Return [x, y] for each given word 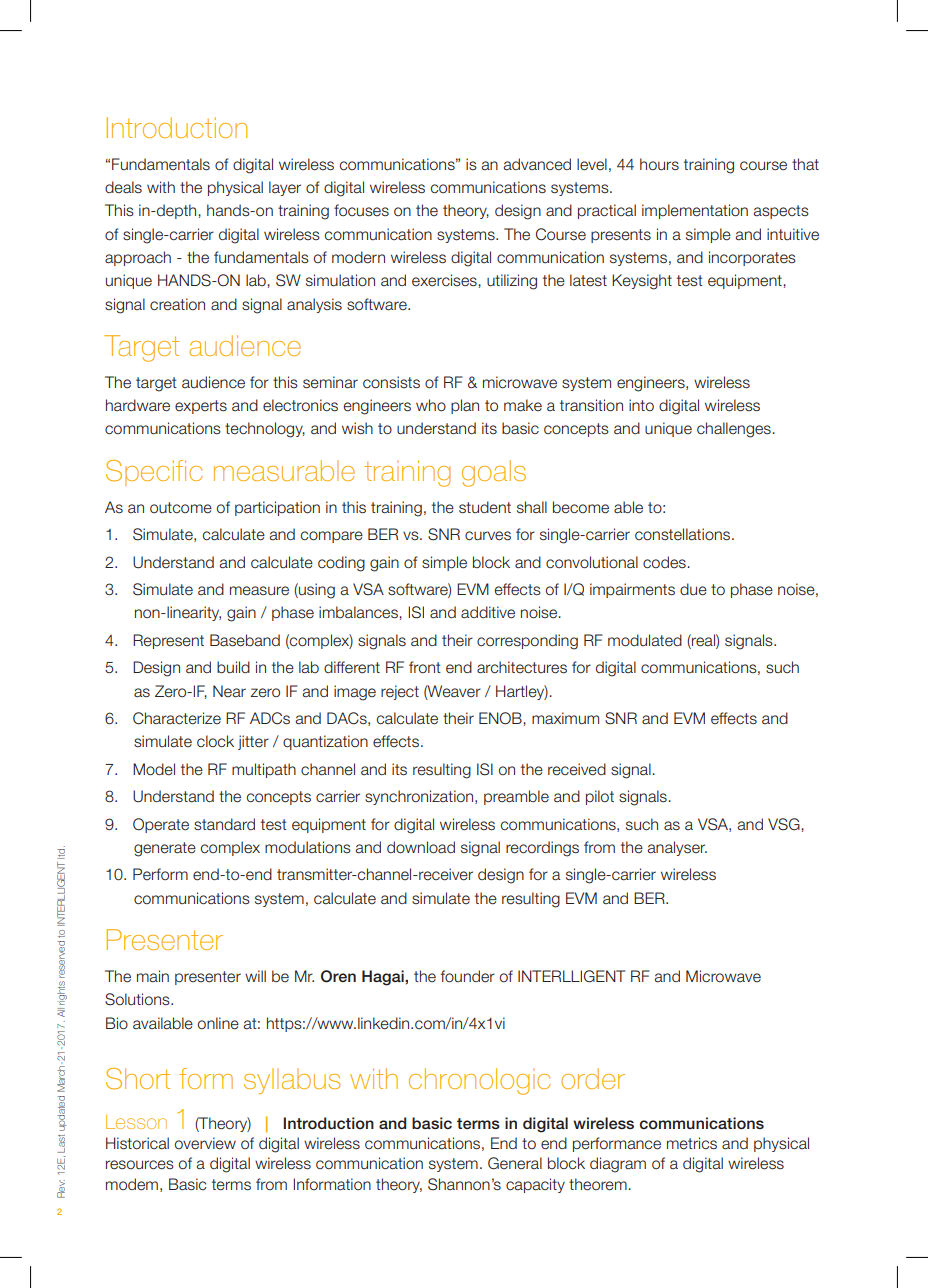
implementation [695, 211]
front [425, 667]
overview [205, 1143]
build [233, 667]
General [515, 1163]
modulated [645, 640]
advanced [537, 164]
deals [123, 187]
